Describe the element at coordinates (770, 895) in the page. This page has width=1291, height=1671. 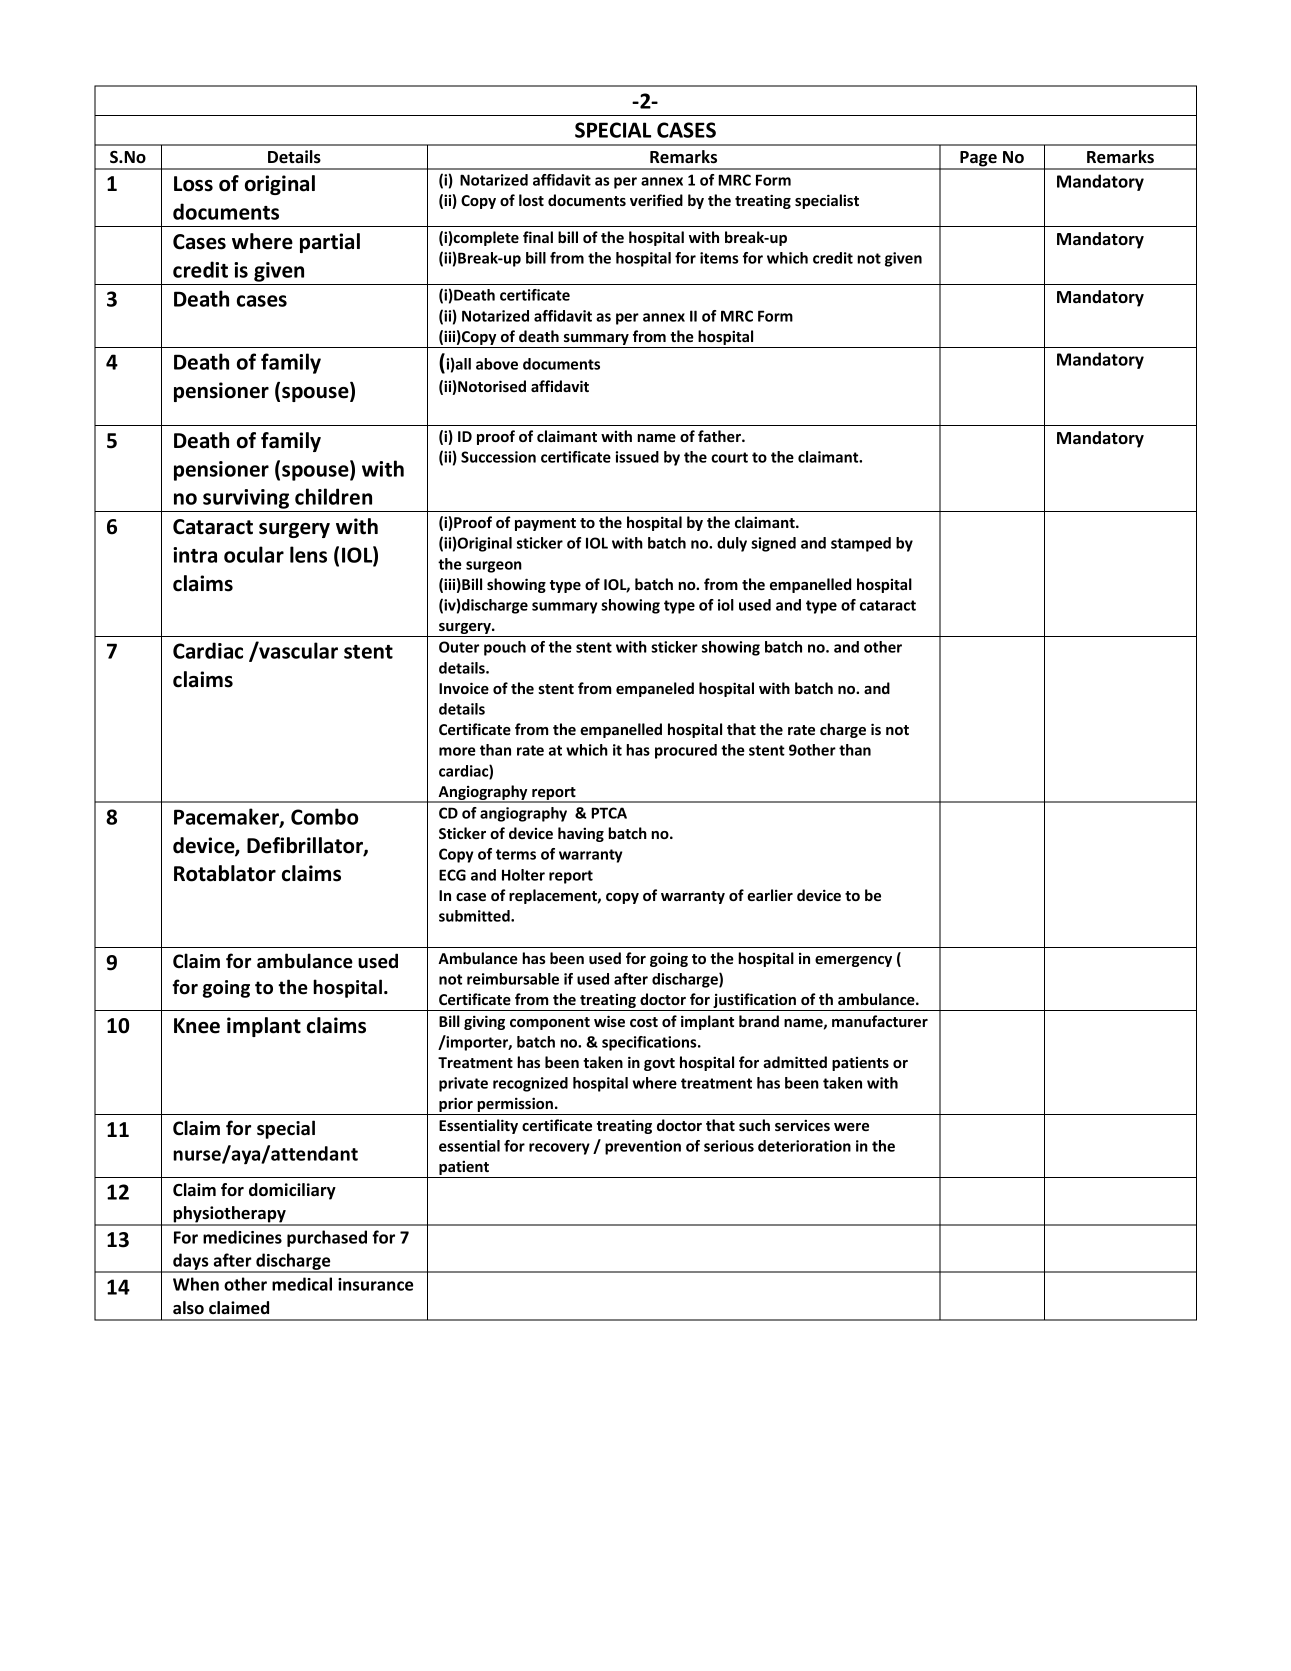
I see `earlier` at that location.
